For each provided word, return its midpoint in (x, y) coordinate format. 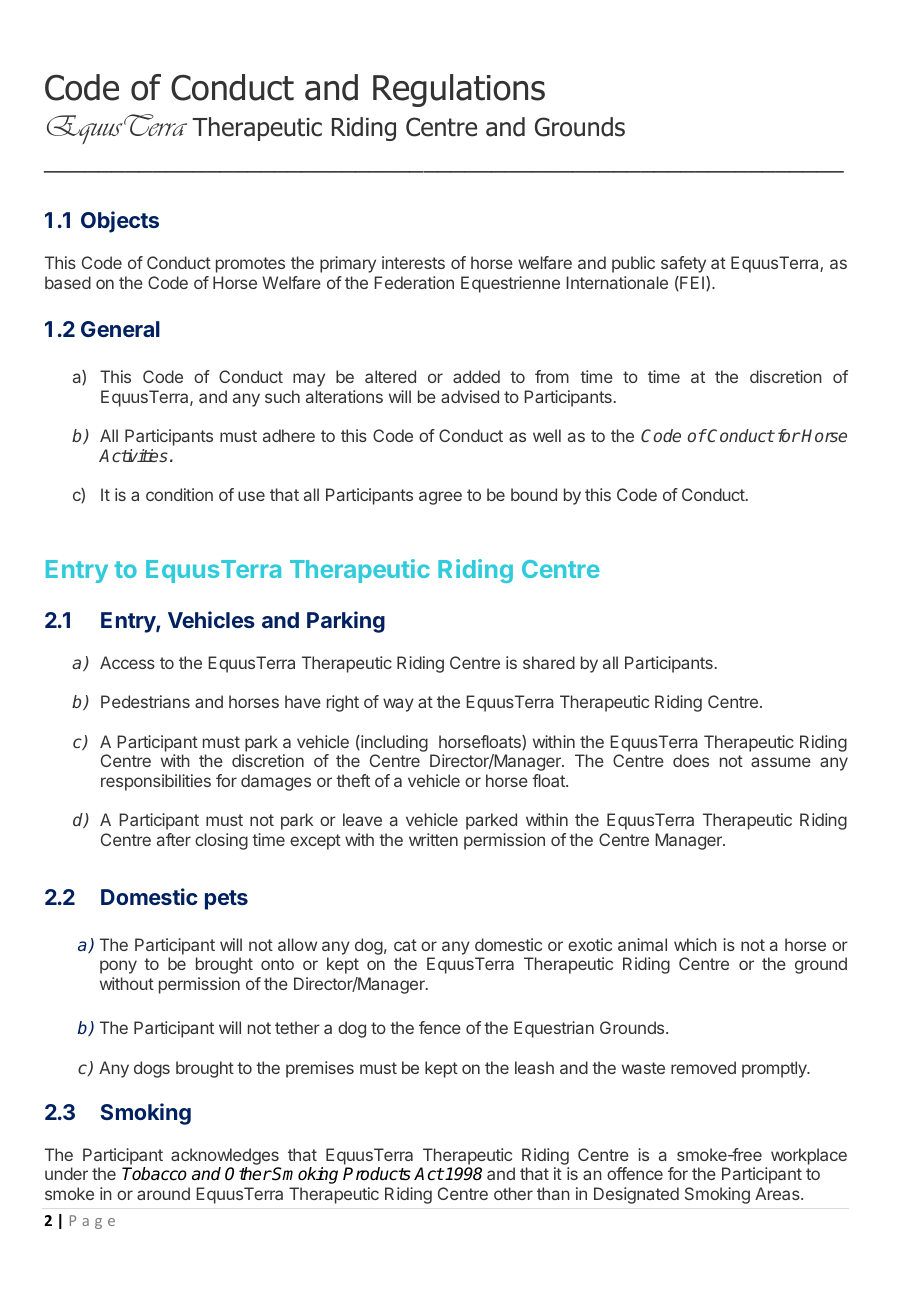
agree (440, 498)
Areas (778, 1193)
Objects (120, 222)
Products (377, 1174)
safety (683, 264)
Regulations (459, 90)
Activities (133, 455)
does (691, 760)
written (433, 839)
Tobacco (154, 1174)
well (547, 435)
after (174, 839)
